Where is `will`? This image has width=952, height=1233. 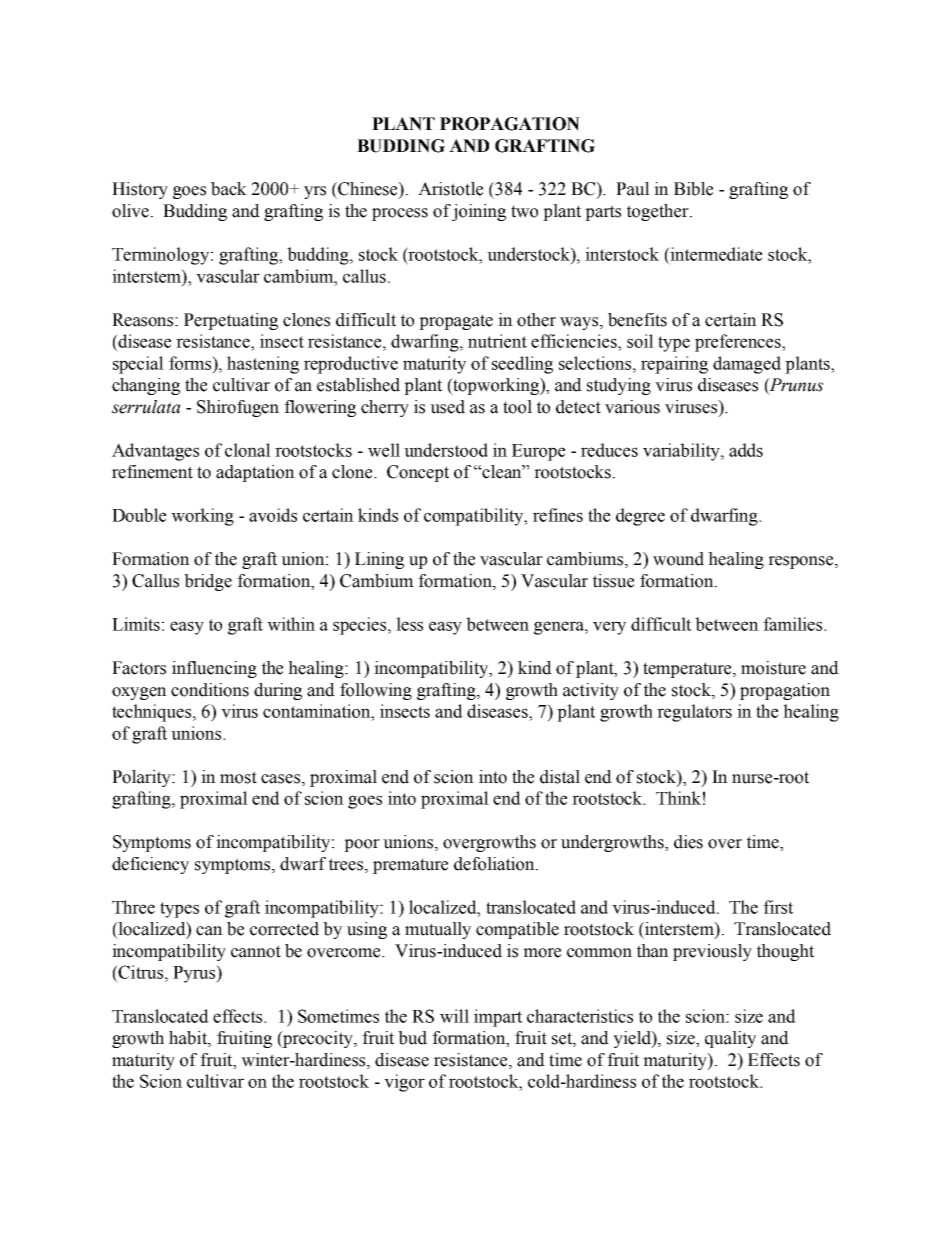 will is located at coordinates (454, 1016).
